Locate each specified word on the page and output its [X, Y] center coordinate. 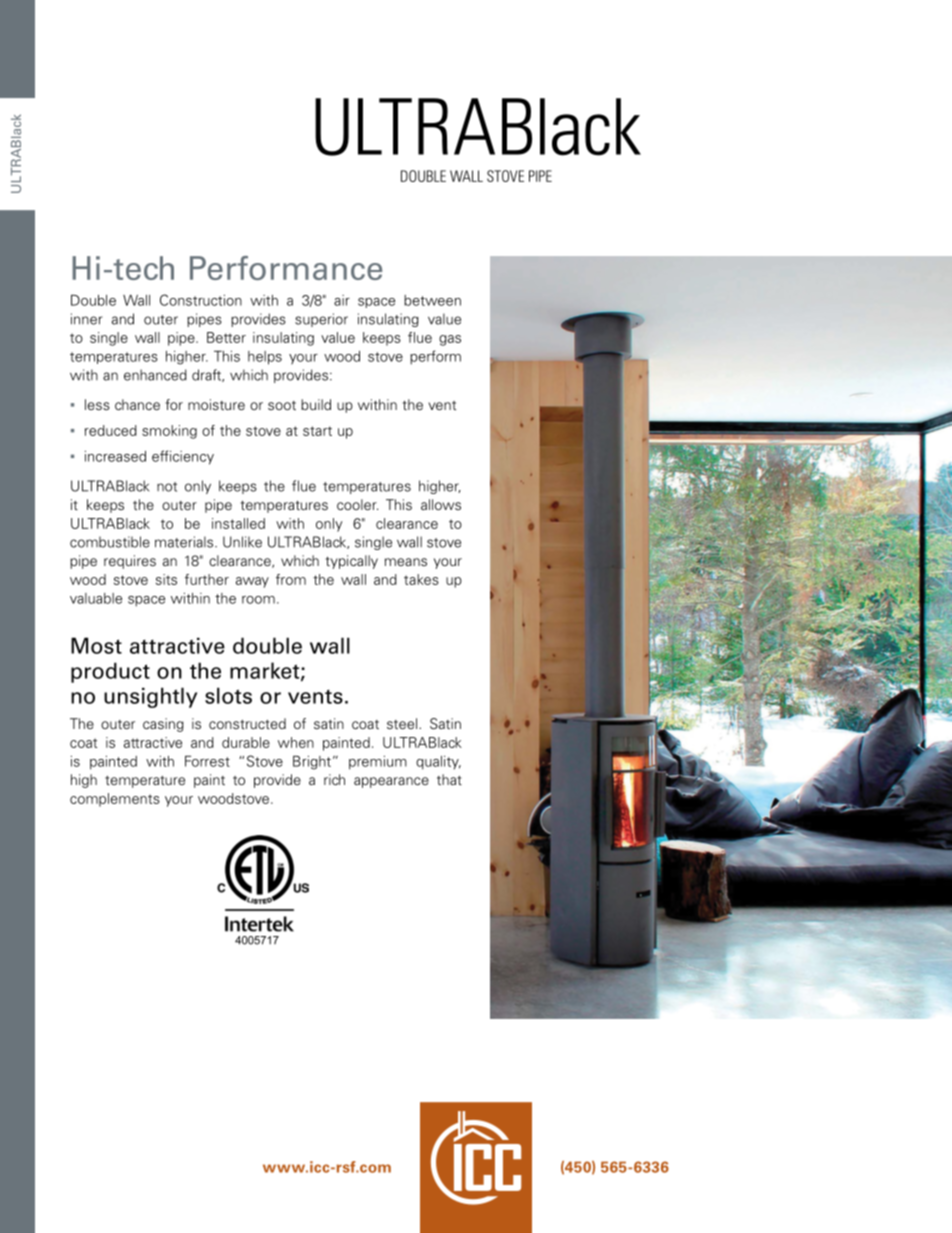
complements [115, 800]
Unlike [242, 542]
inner [86, 319]
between [432, 300]
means [406, 562]
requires [130, 562]
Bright [312, 763]
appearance [391, 782]
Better [226, 337]
